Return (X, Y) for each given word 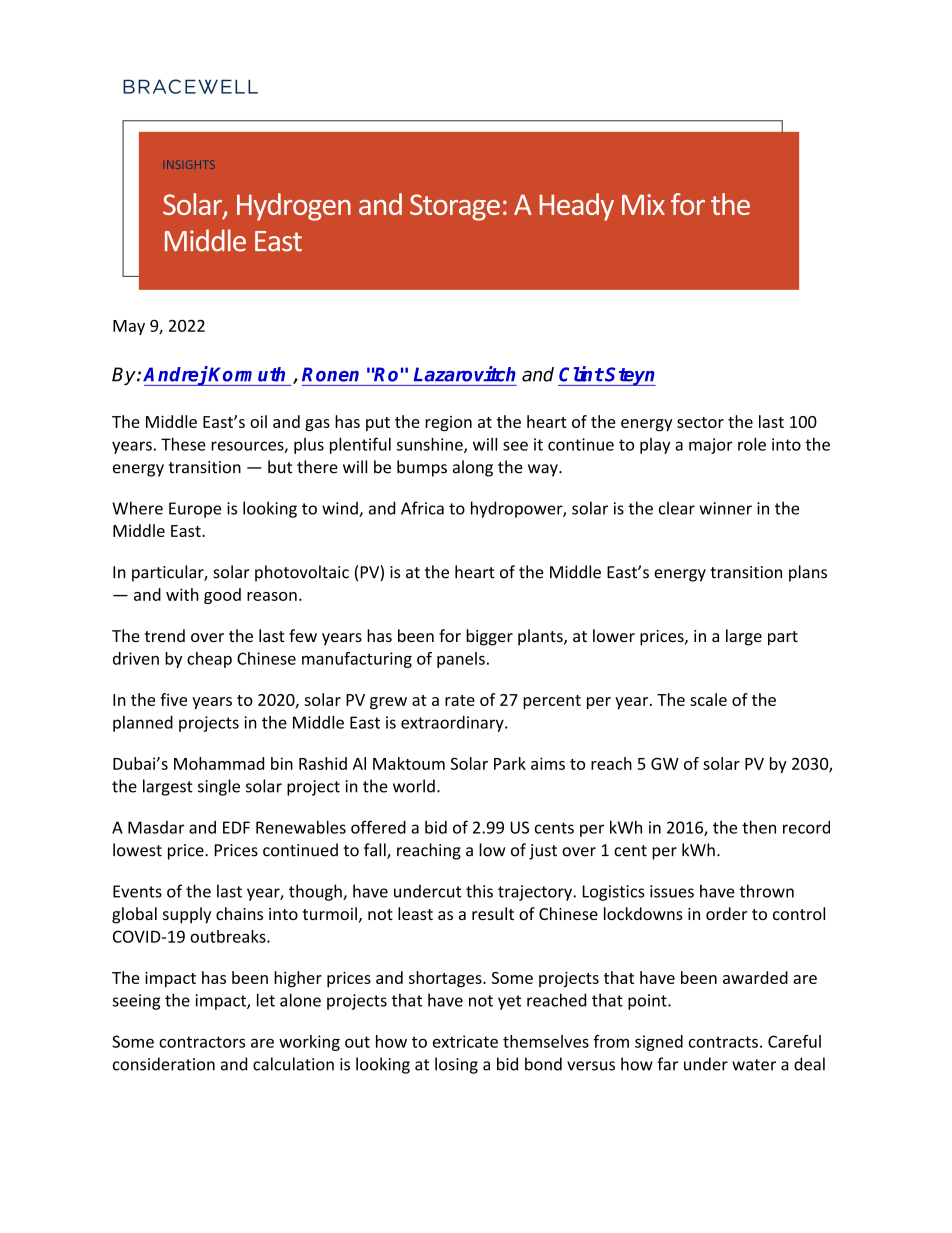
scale (708, 699)
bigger (489, 637)
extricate (465, 1041)
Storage (455, 207)
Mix (643, 204)
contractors (202, 1042)
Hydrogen (294, 207)
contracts (723, 1042)
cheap (209, 660)
